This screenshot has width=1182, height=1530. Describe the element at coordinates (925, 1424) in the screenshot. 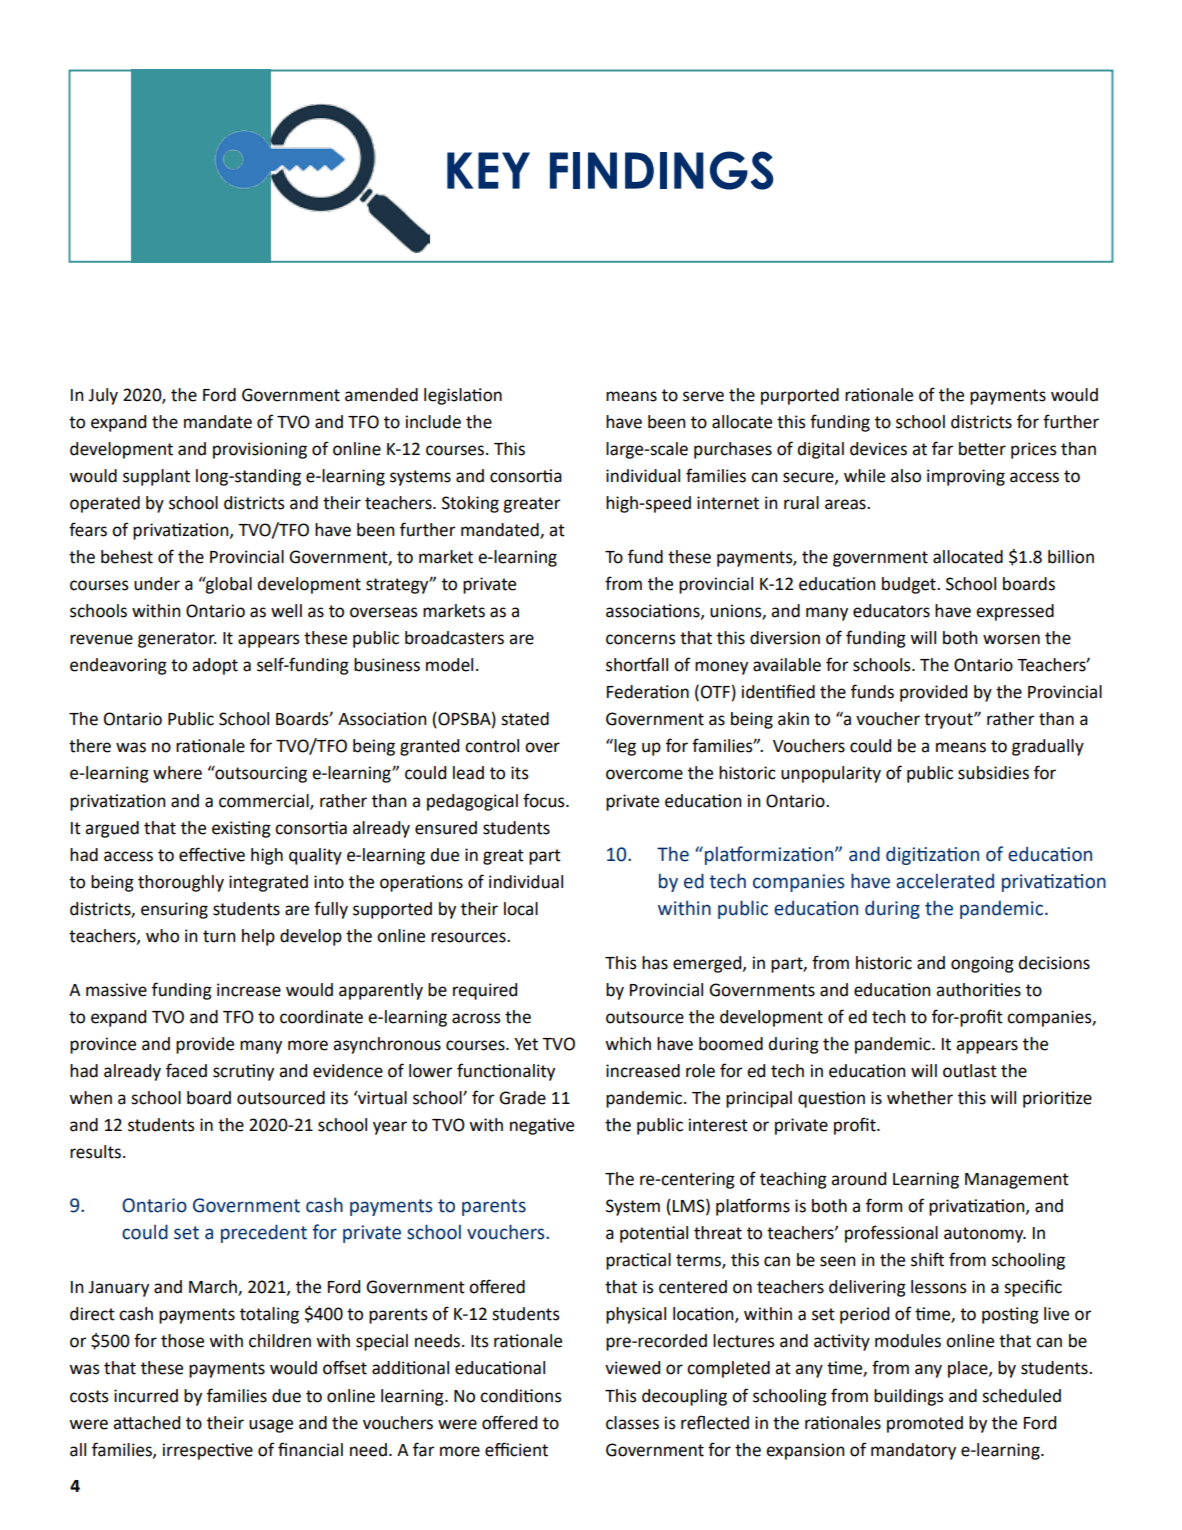

I see `promoted` at that location.
